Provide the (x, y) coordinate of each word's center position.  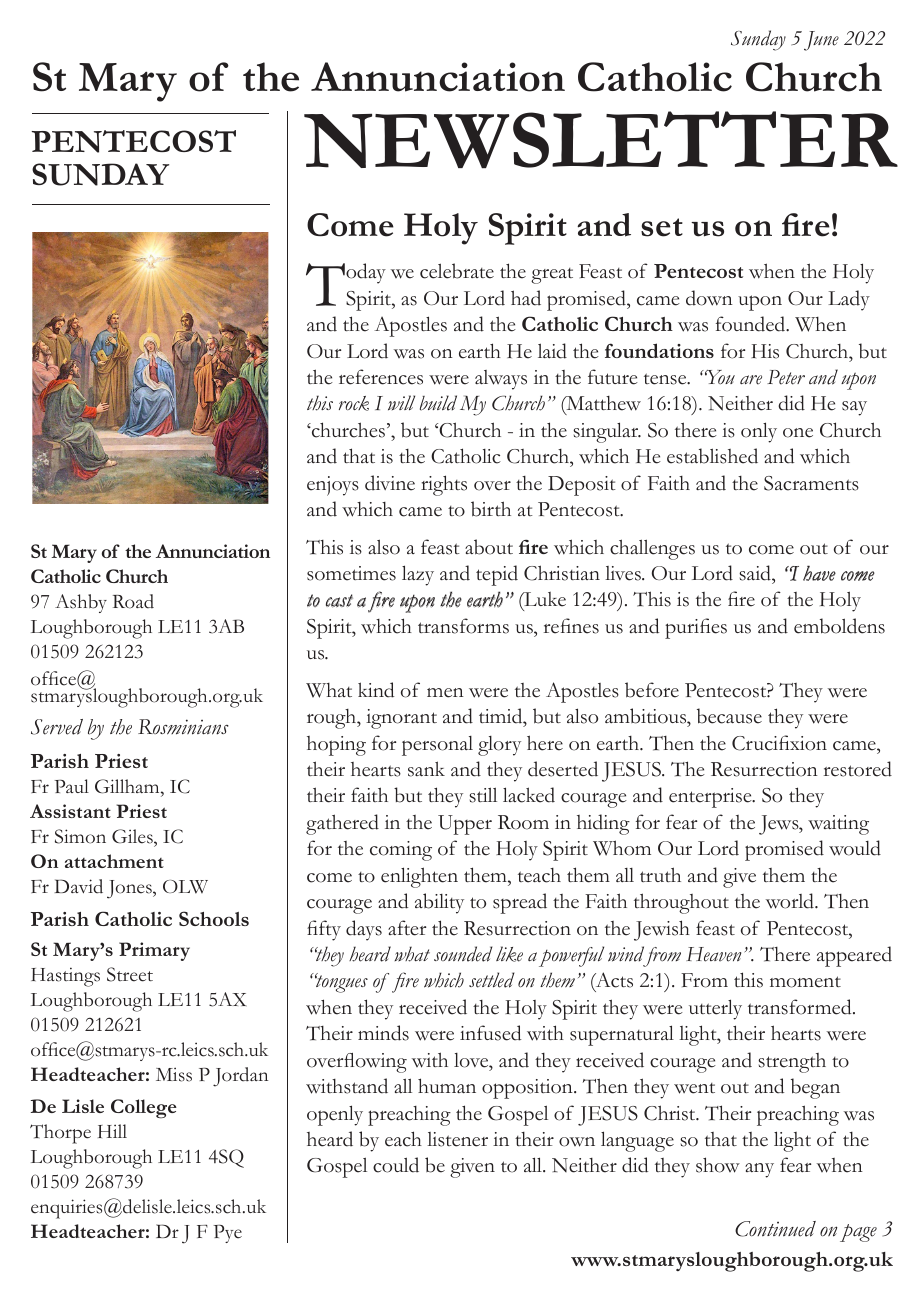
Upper (465, 825)
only (759, 432)
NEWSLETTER (601, 140)
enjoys (333, 486)
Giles (133, 836)
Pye (227, 1233)
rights (444, 485)
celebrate (457, 271)
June (821, 41)
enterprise (711, 798)
